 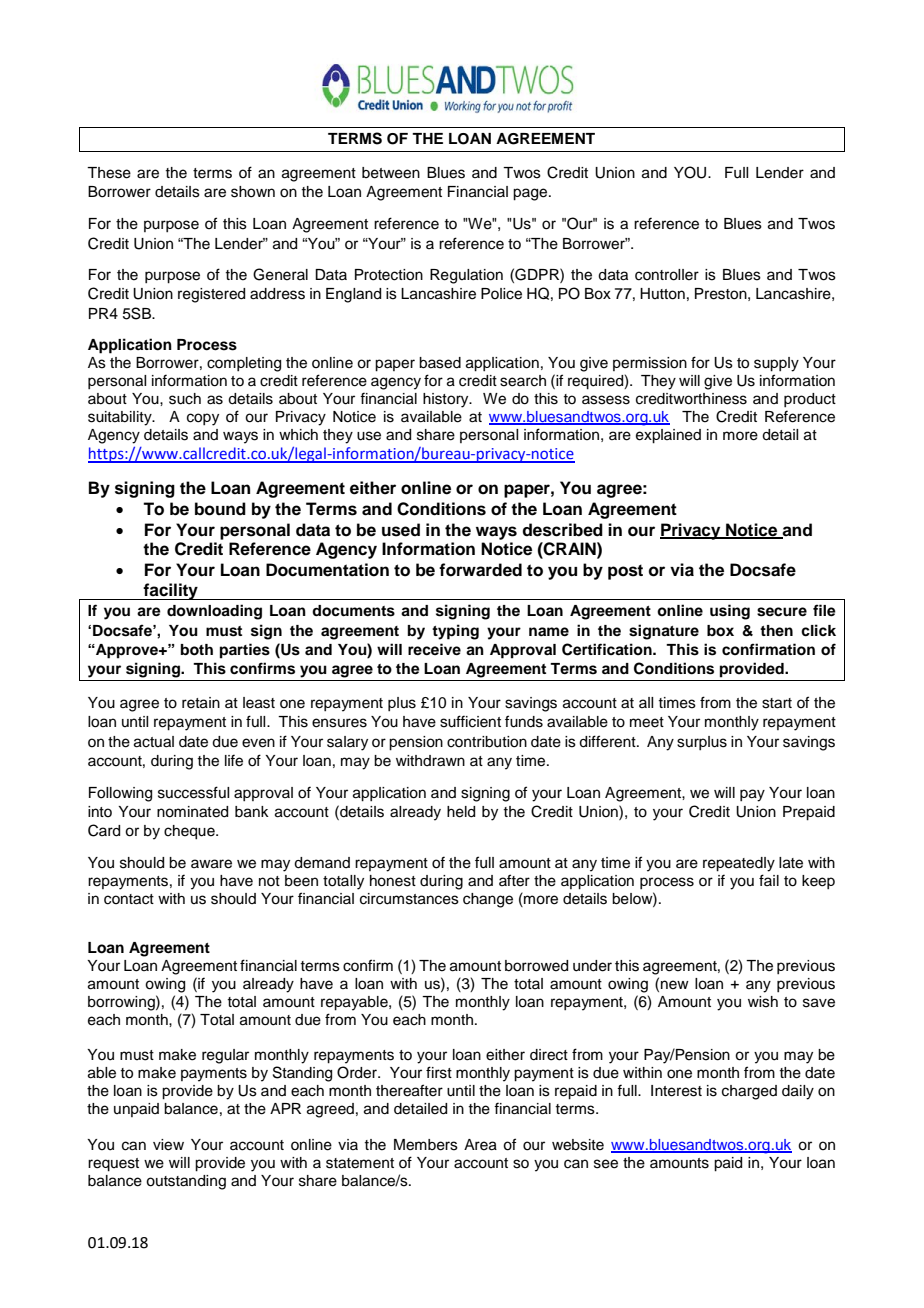 What do you see at coordinates (769, 880) in the document?
I see `fail` at bounding box center [769, 880].
